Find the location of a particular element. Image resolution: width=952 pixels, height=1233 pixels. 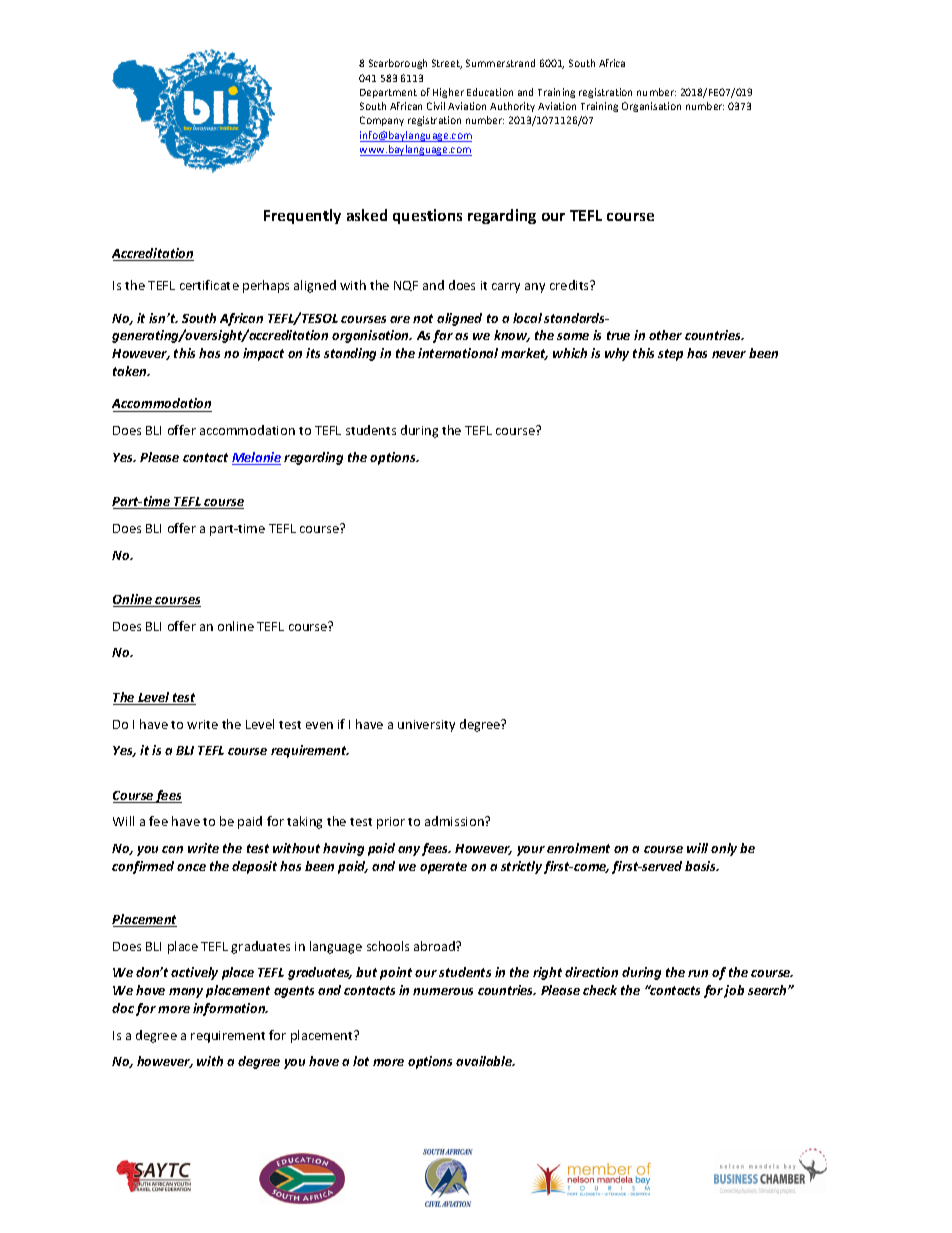

university is located at coordinates (426, 726).
